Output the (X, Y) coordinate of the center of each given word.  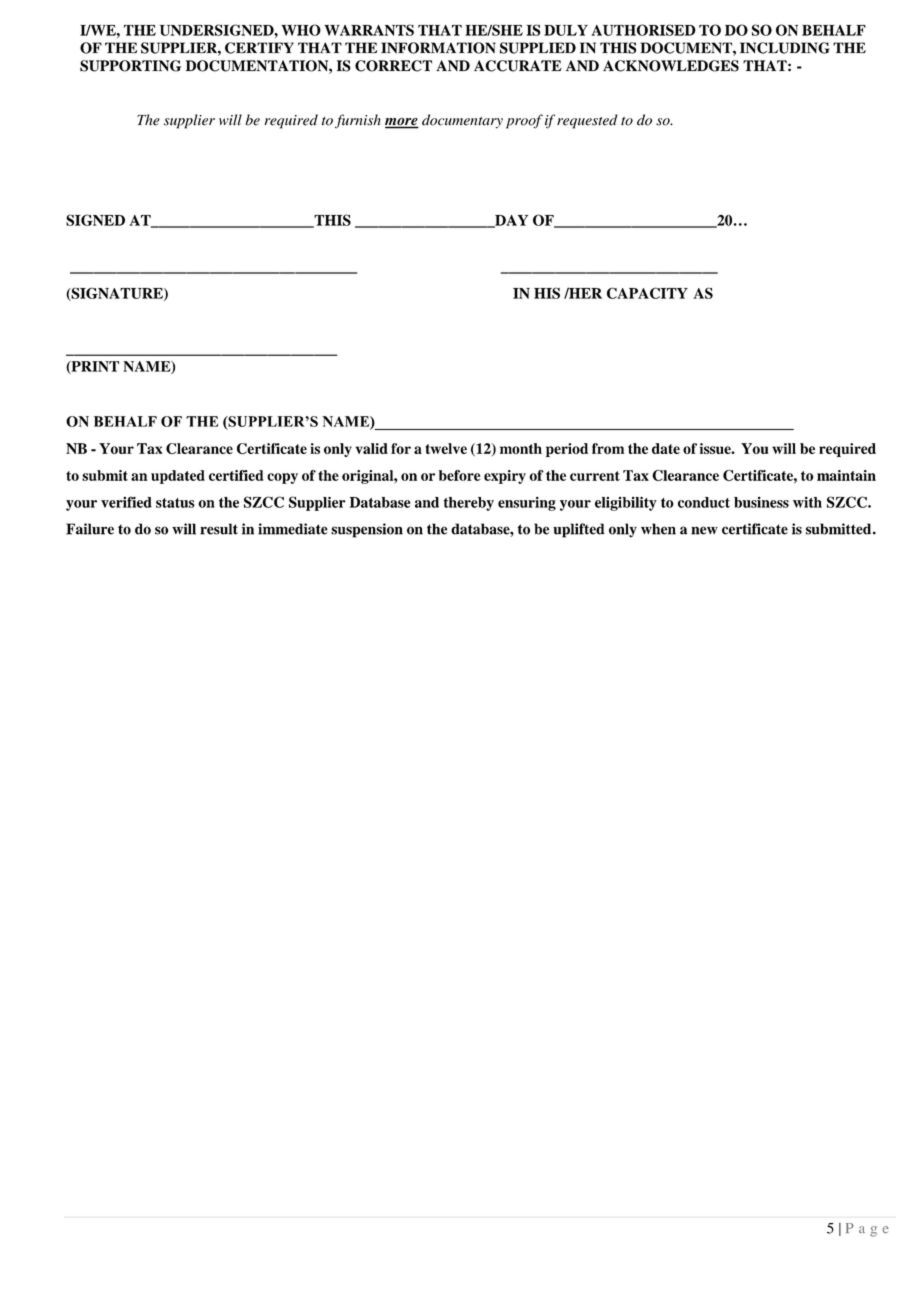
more (402, 123)
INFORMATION (438, 48)
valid (372, 448)
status (175, 503)
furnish (358, 121)
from (608, 448)
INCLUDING (785, 48)
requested (587, 121)
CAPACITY (647, 293)
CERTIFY (259, 48)
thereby (469, 504)
